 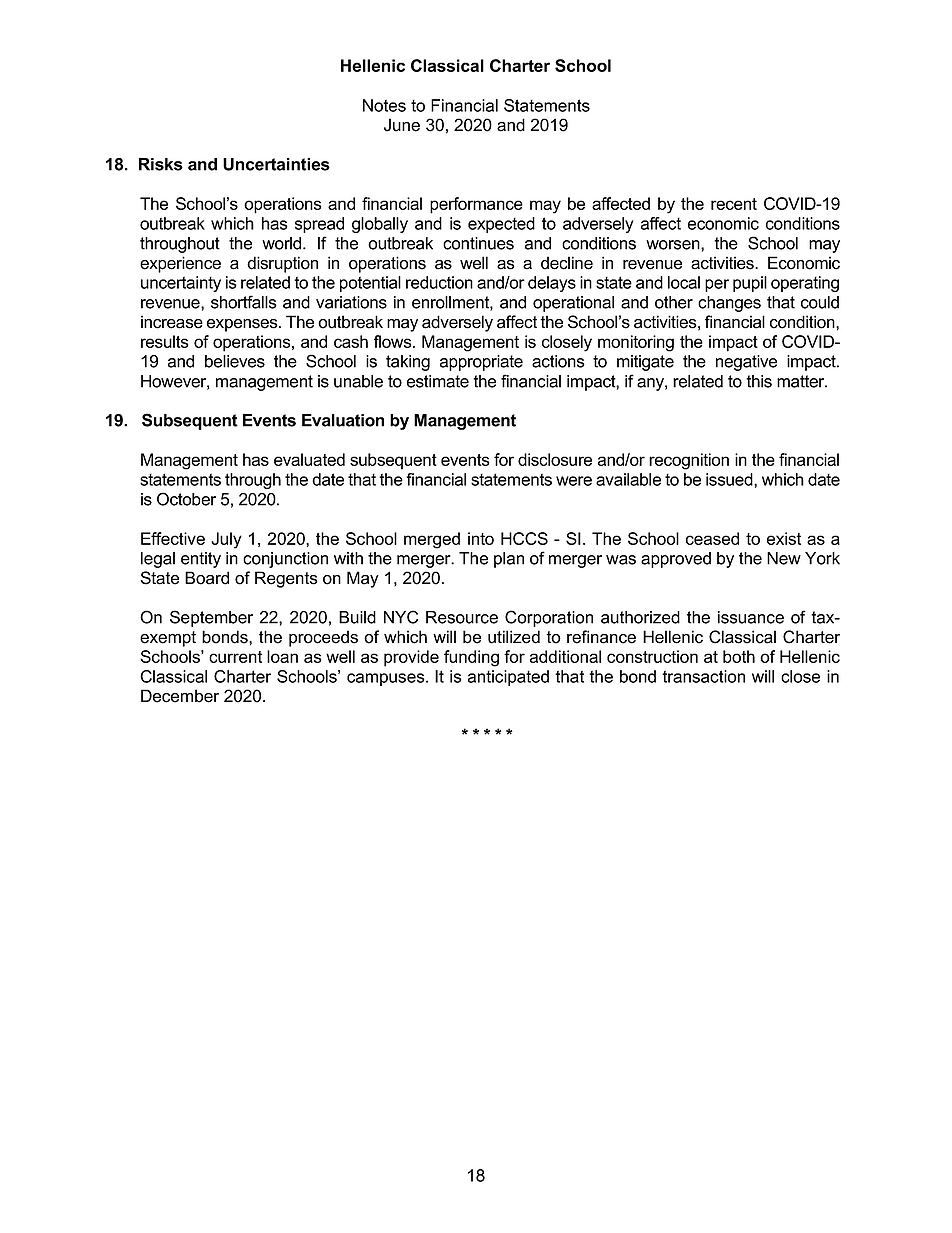 What do you see at coordinates (276, 164) in the page?
I see `Uncertainties` at bounding box center [276, 164].
